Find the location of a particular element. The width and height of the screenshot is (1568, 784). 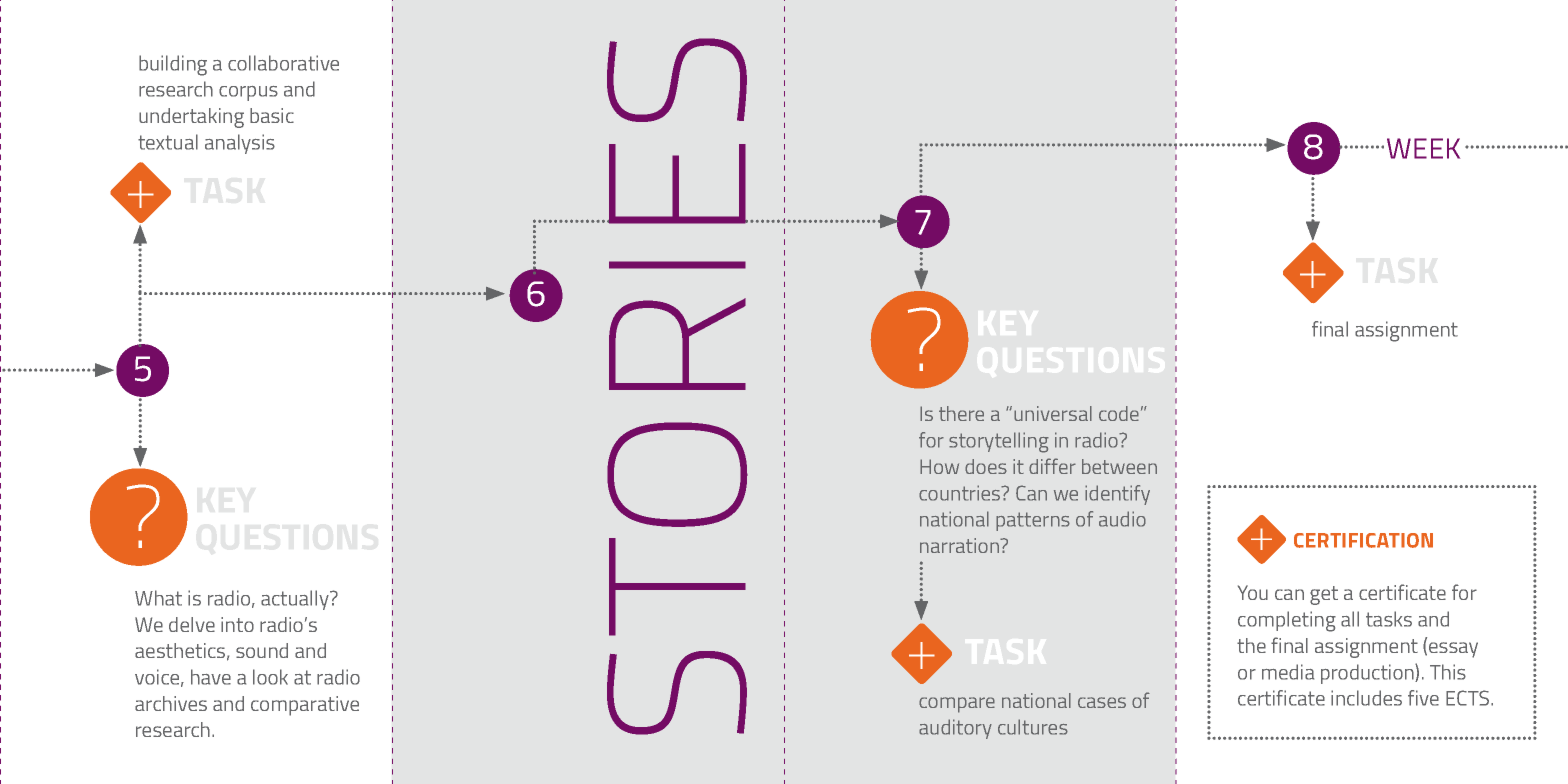

includes is located at coordinates (1366, 698).
